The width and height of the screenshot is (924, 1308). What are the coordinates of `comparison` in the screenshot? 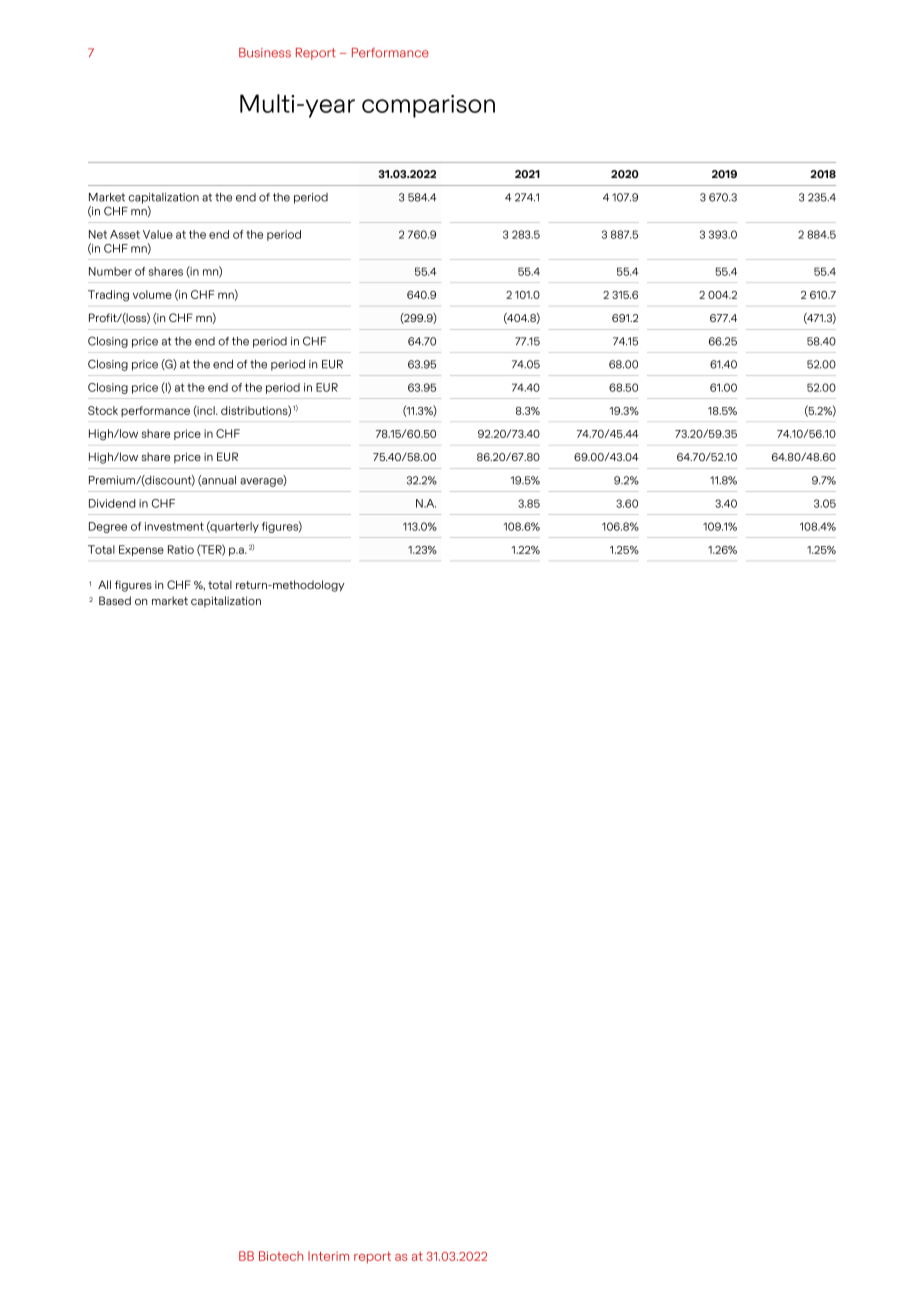 It's located at (428, 106).
